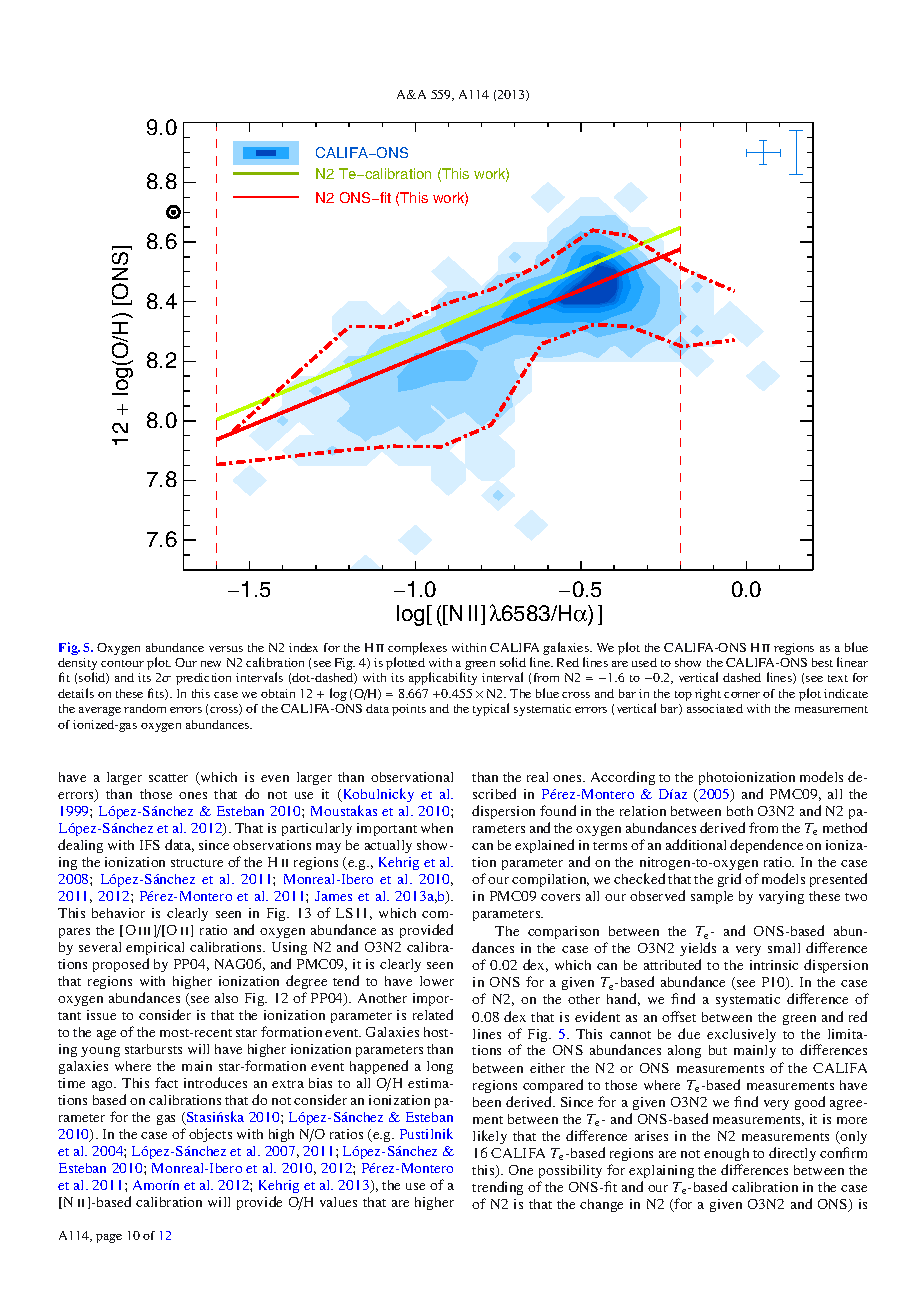  I want to click on page, so click(109, 1238).
